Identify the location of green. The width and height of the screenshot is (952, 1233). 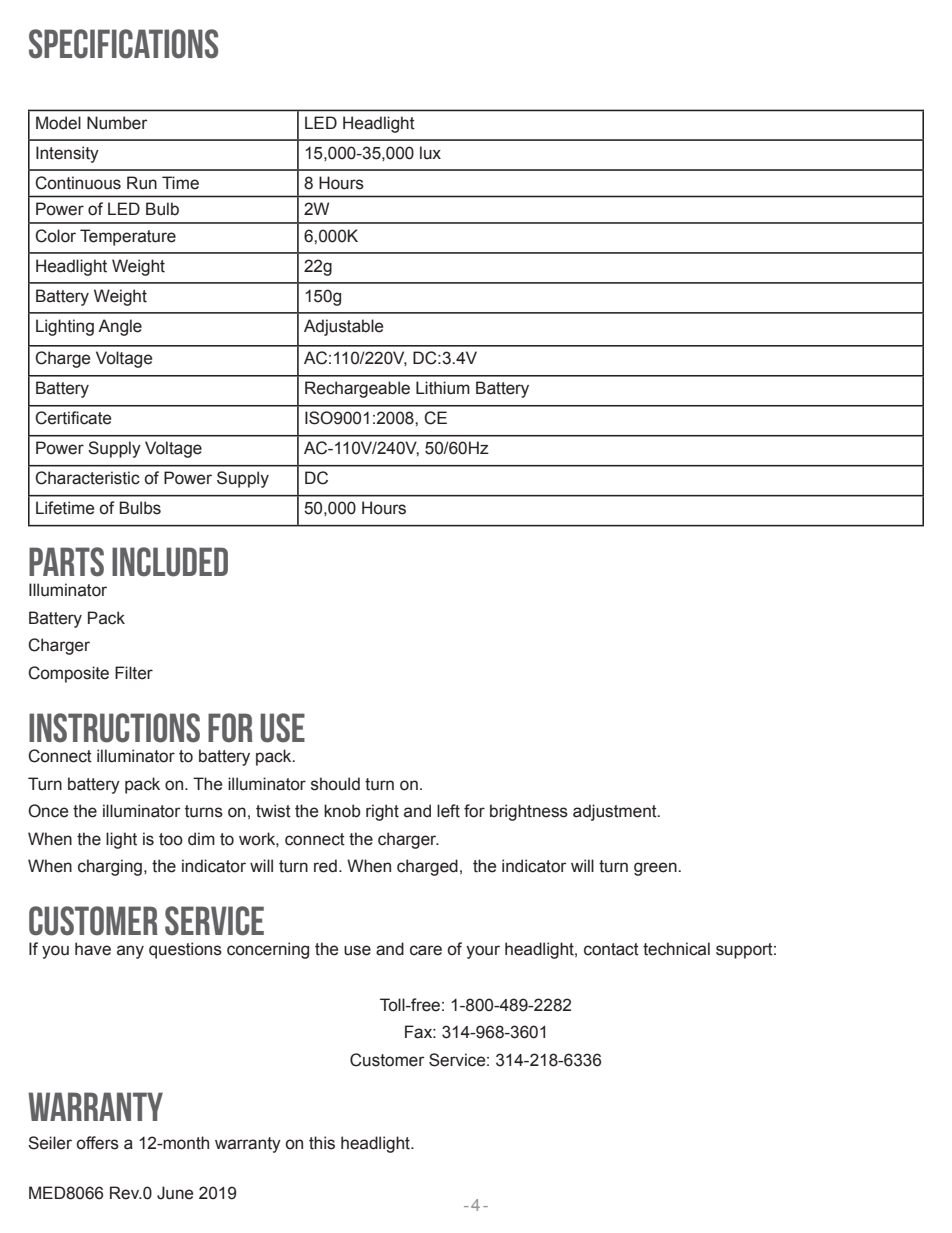
(656, 869).
